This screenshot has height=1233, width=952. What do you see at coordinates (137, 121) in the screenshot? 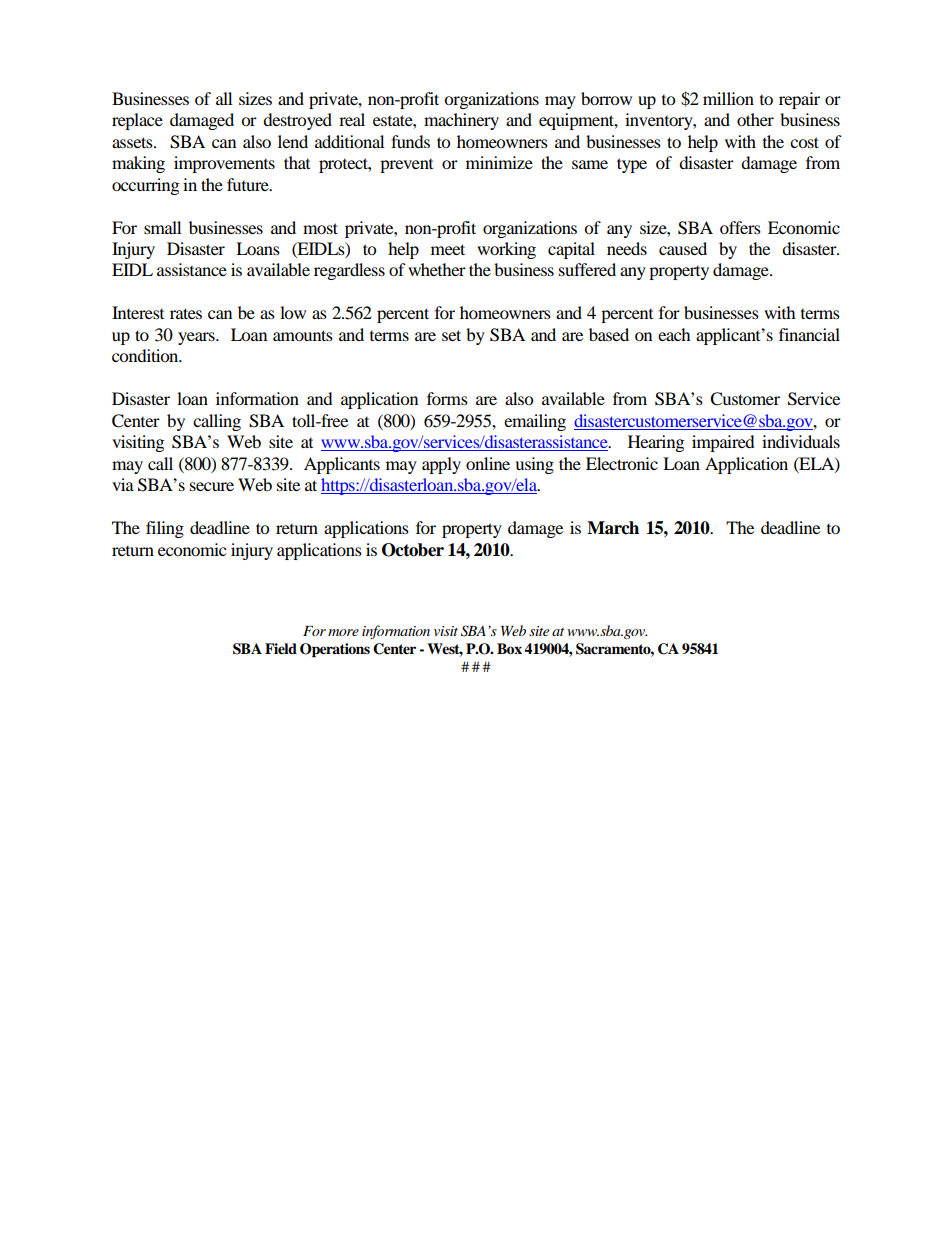
I see `replace` at bounding box center [137, 121].
